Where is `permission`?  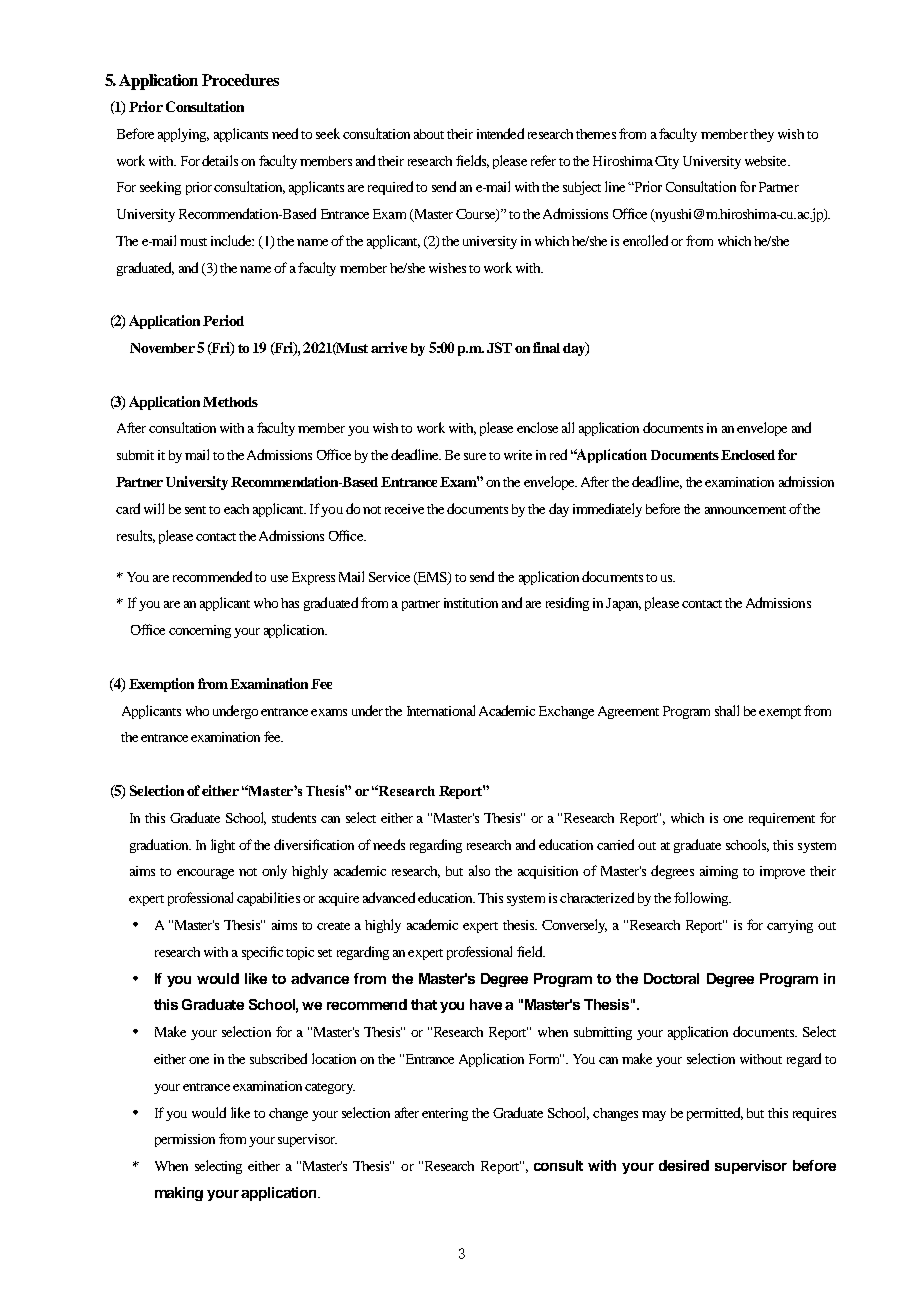 permission is located at coordinates (185, 1140).
